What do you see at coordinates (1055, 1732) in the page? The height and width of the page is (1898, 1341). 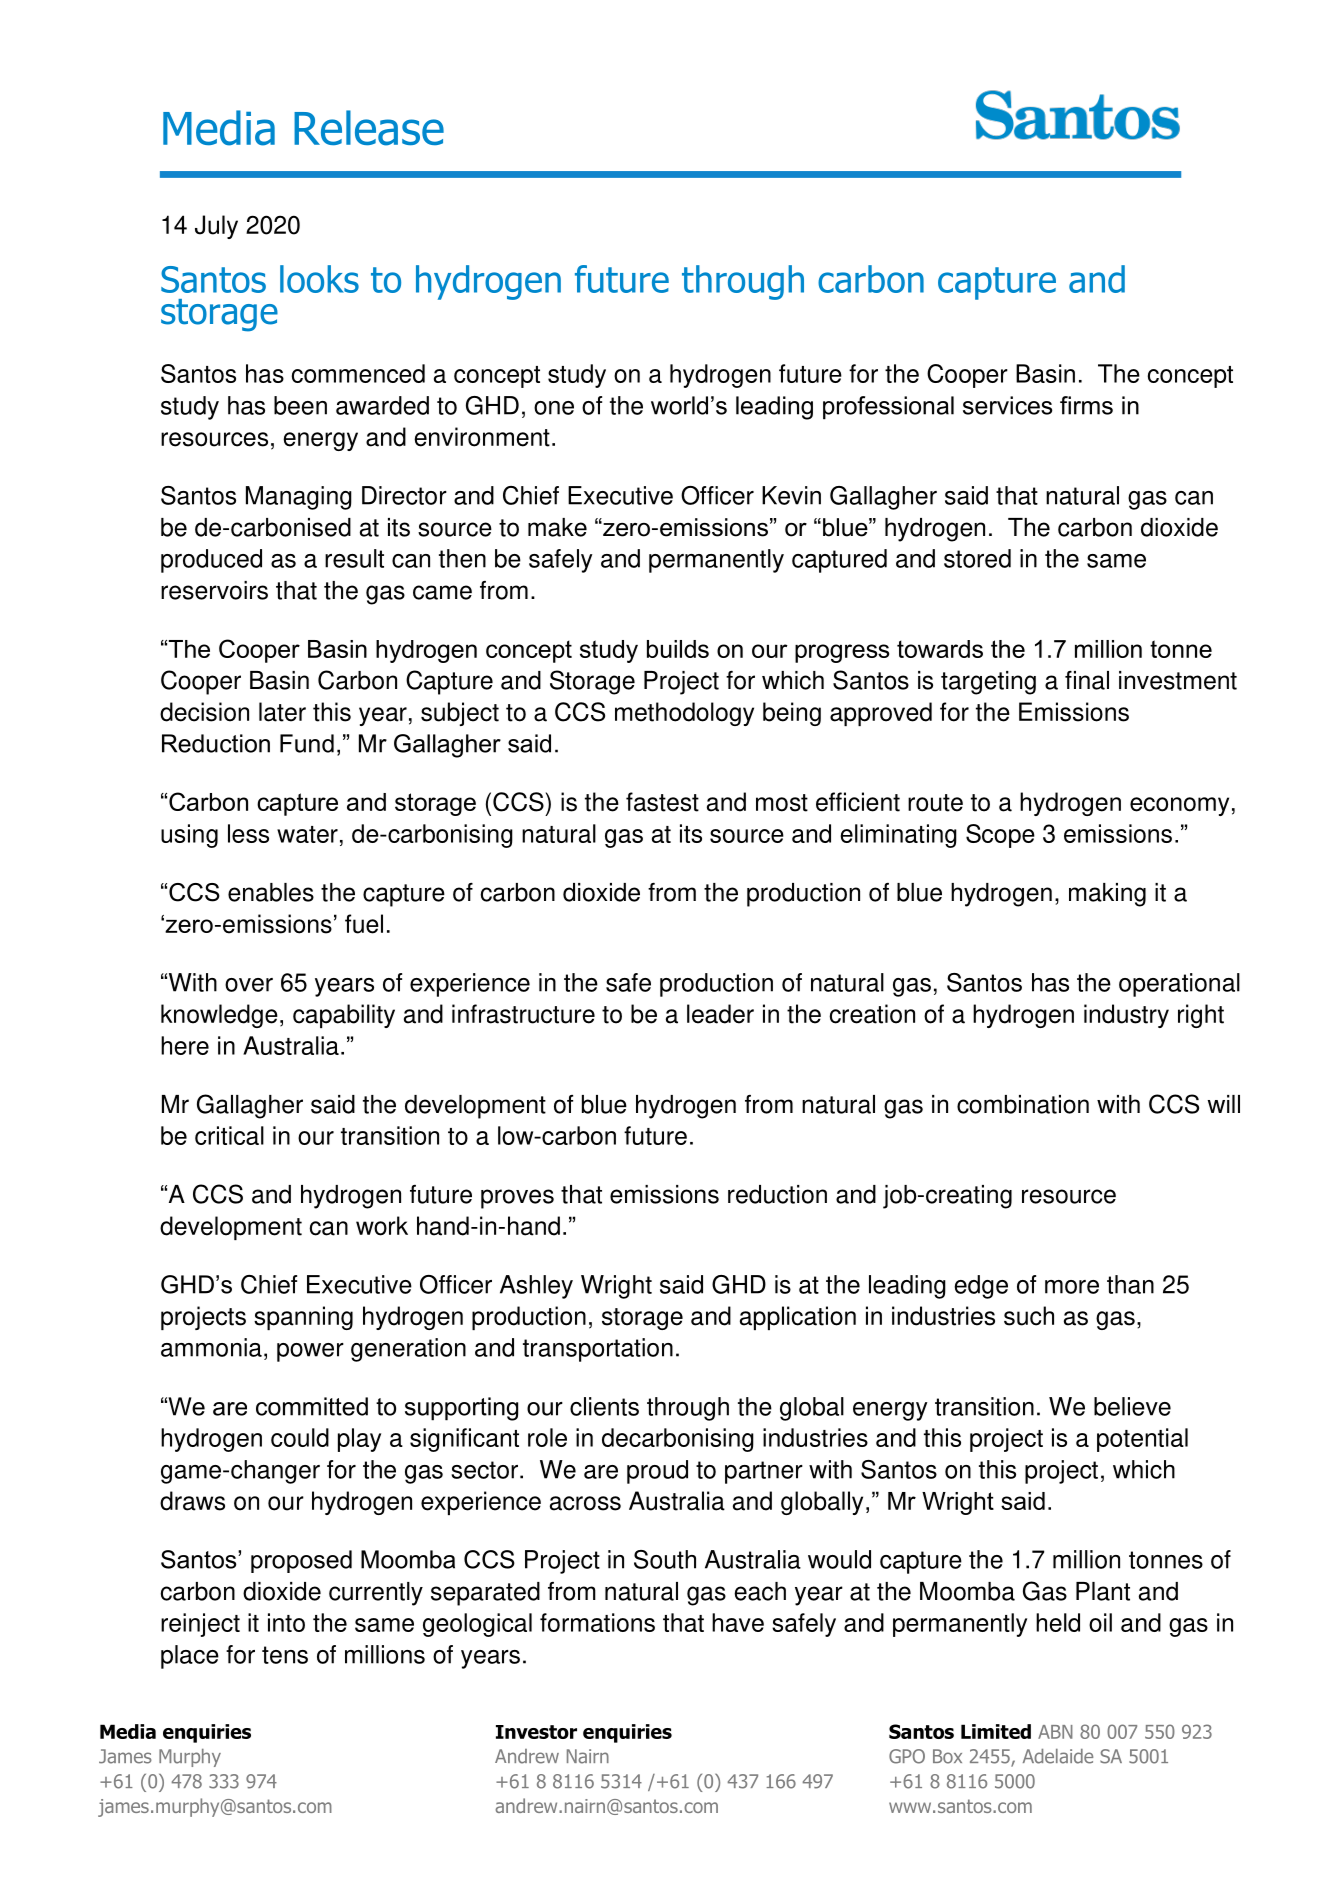 I see `ABN` at bounding box center [1055, 1732].
